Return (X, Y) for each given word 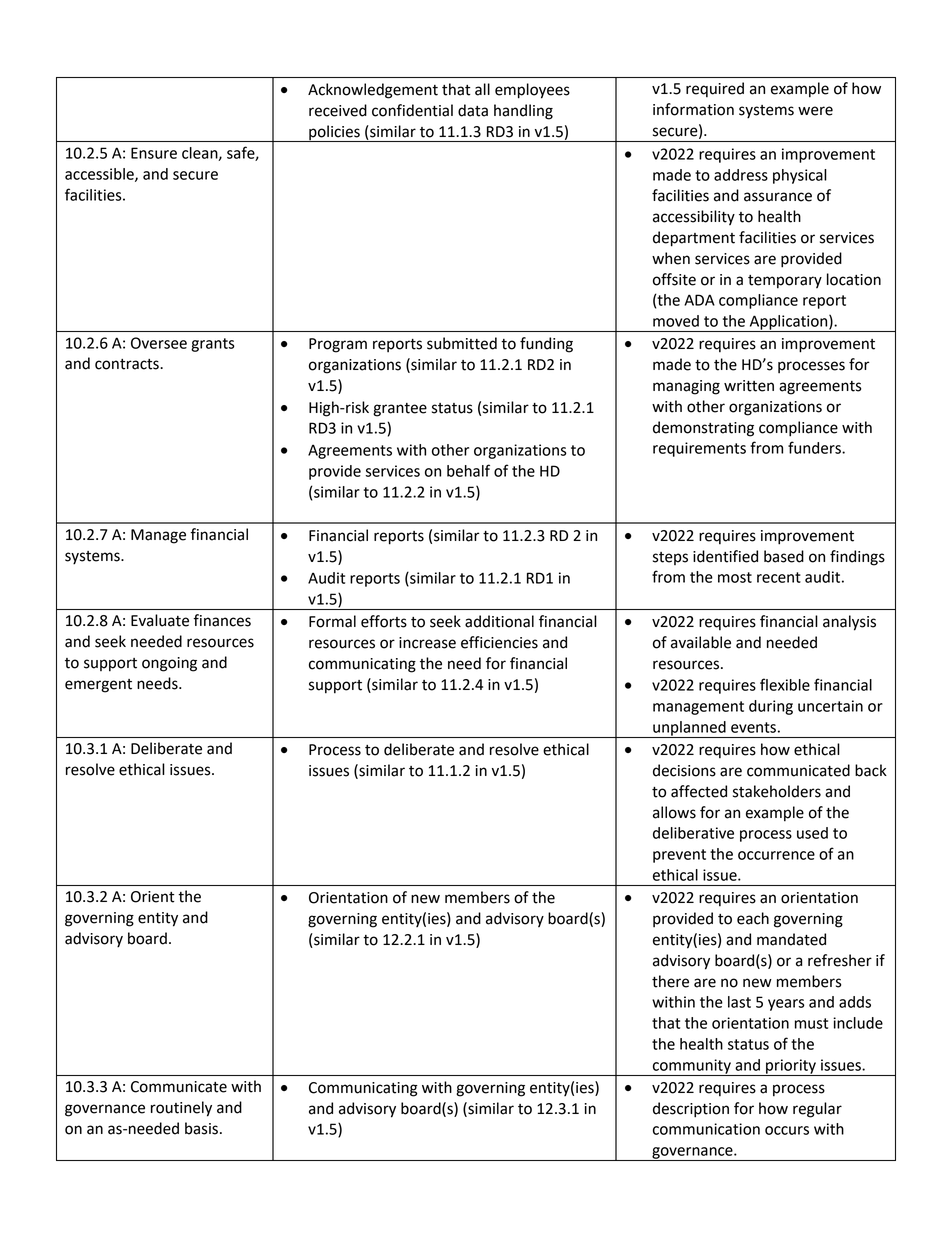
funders (815, 447)
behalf (468, 470)
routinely (181, 1109)
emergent (98, 686)
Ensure (154, 153)
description (691, 1110)
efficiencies (499, 642)
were (815, 111)
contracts (128, 364)
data (473, 110)
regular (817, 1110)
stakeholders (777, 791)
